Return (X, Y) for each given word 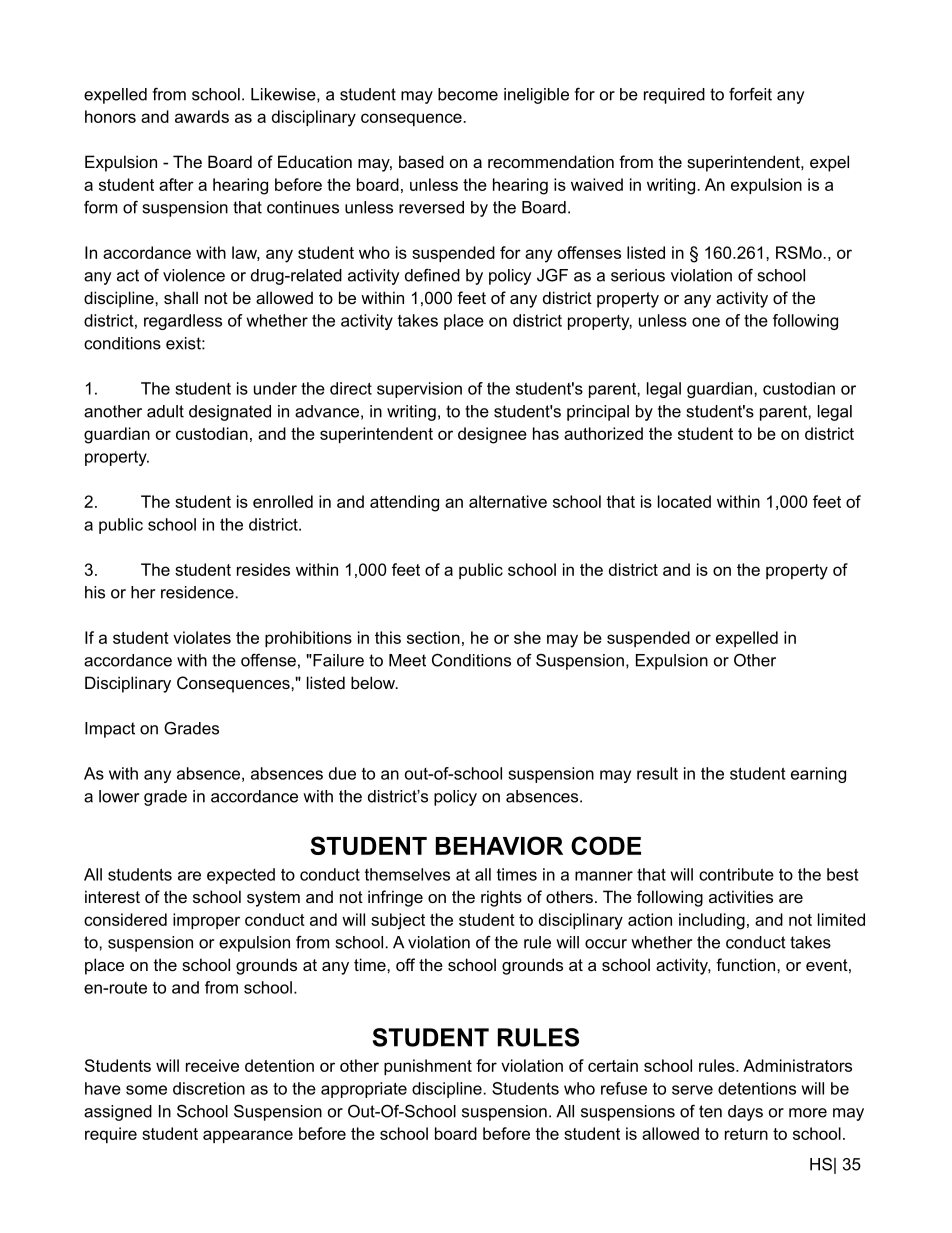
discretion (209, 1088)
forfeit (750, 94)
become (468, 94)
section (433, 637)
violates (202, 637)
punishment (428, 1067)
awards (202, 116)
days (745, 1113)
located (684, 501)
